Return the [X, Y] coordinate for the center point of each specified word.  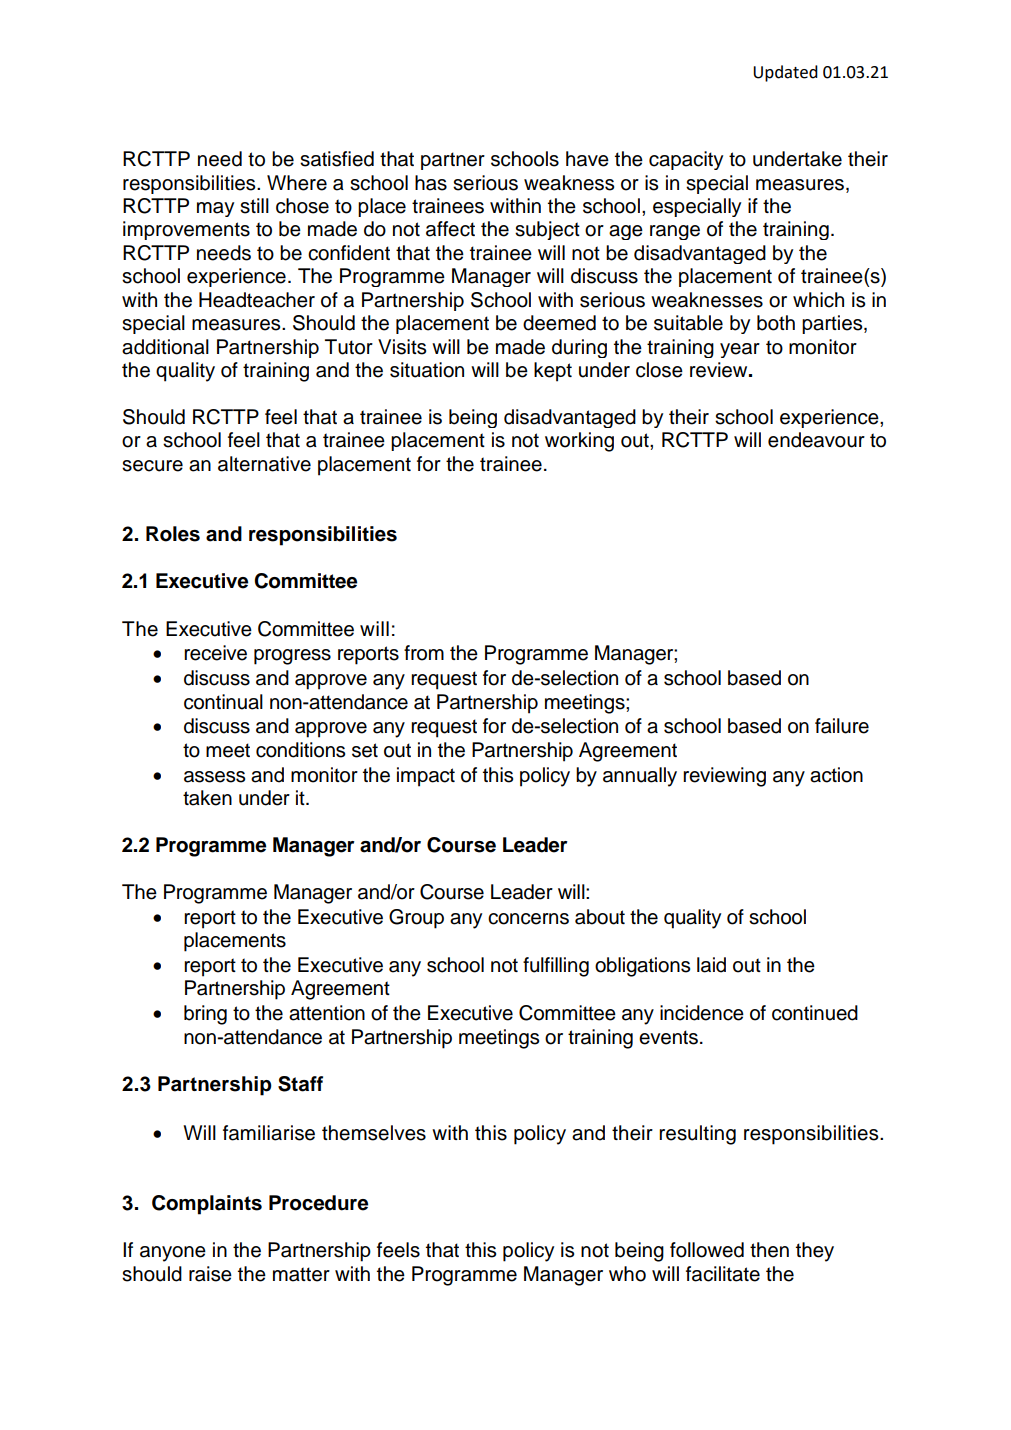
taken [207, 798]
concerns [528, 919]
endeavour [816, 440]
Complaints [207, 1205]
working [579, 442]
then [769, 1250]
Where [297, 183]
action [836, 775]
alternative [264, 464]
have [587, 159]
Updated [785, 73]
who [627, 1274]
